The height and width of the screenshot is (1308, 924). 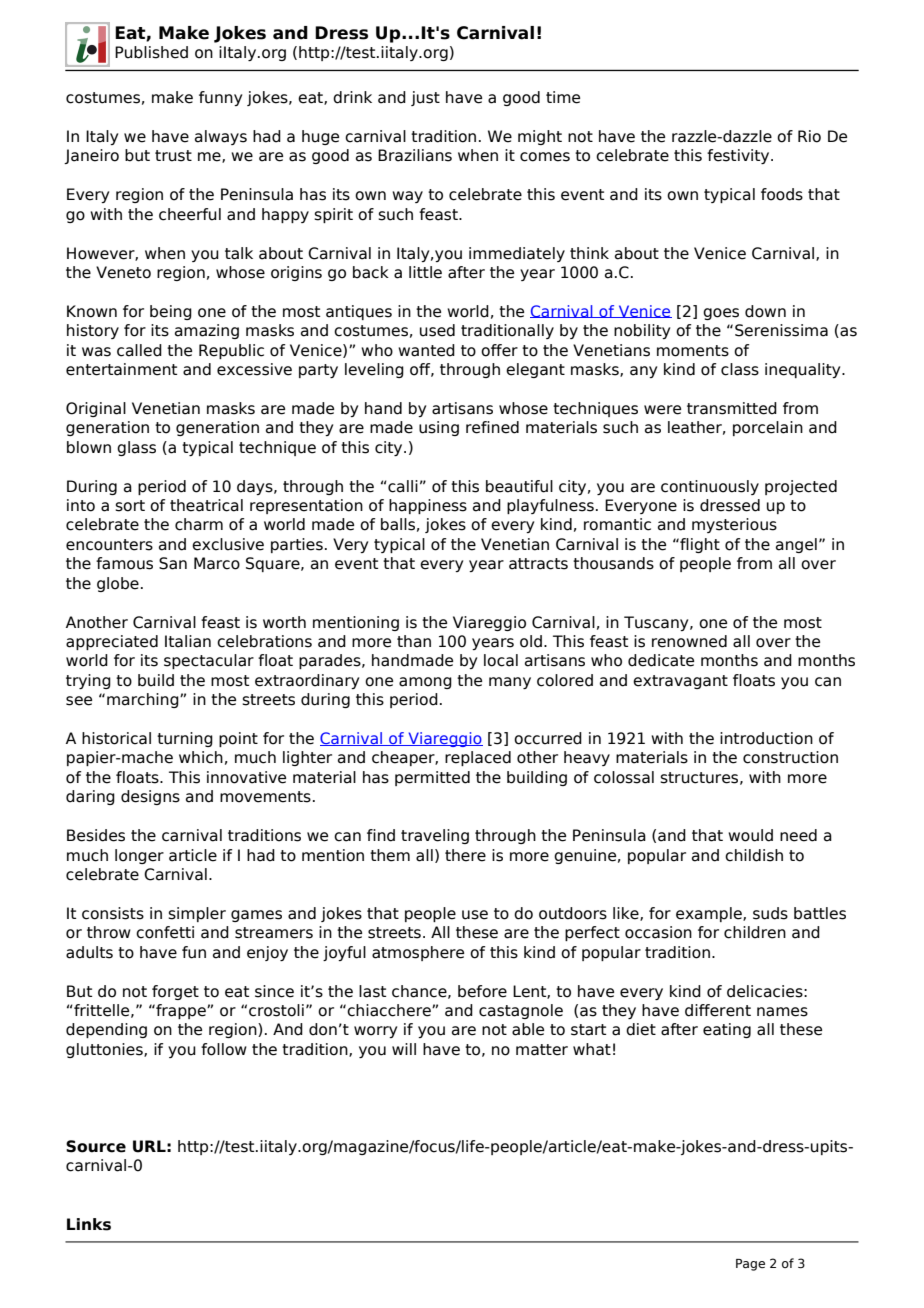 What do you see at coordinates (136, 448) in the screenshot?
I see `glass` at bounding box center [136, 448].
